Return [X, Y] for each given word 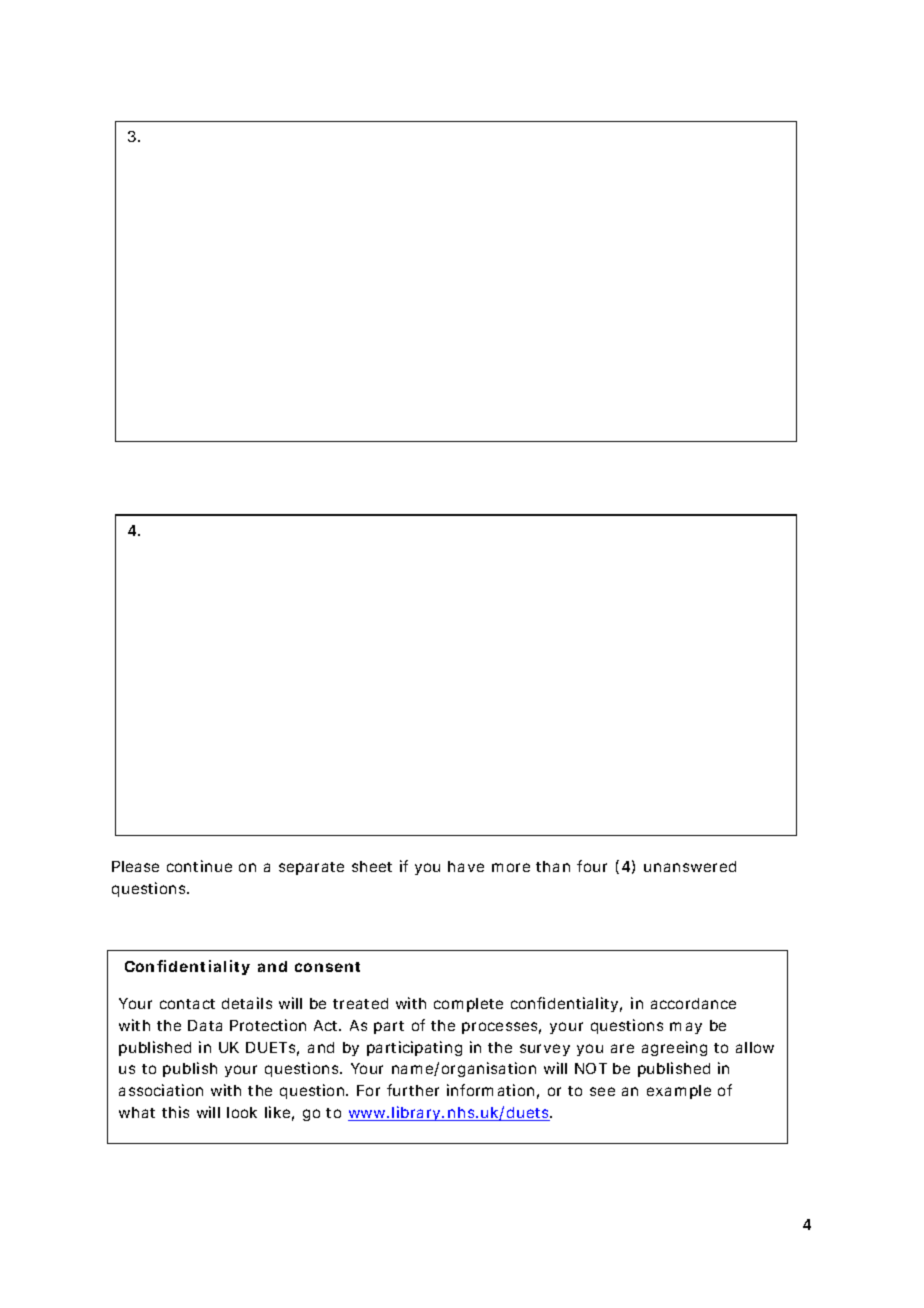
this [175, 1112]
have [466, 866]
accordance [693, 1003]
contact [187, 1004]
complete [468, 1005]
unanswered [690, 866]
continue [199, 866]
